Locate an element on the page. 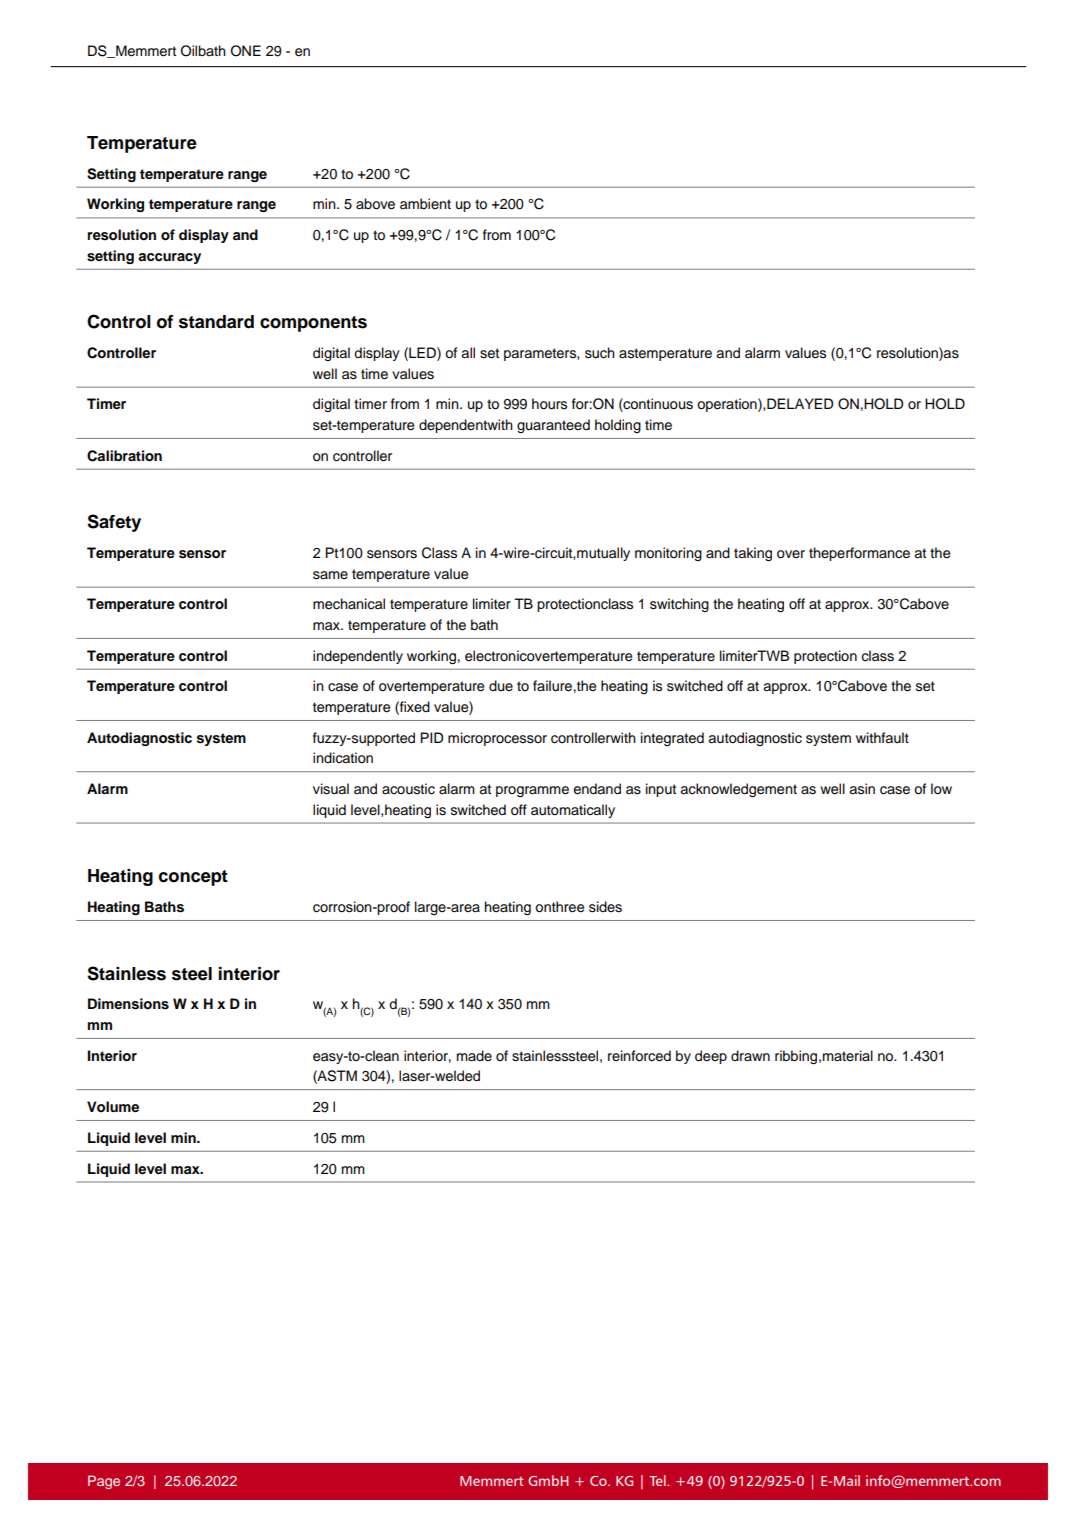  drawn is located at coordinates (750, 1055).
